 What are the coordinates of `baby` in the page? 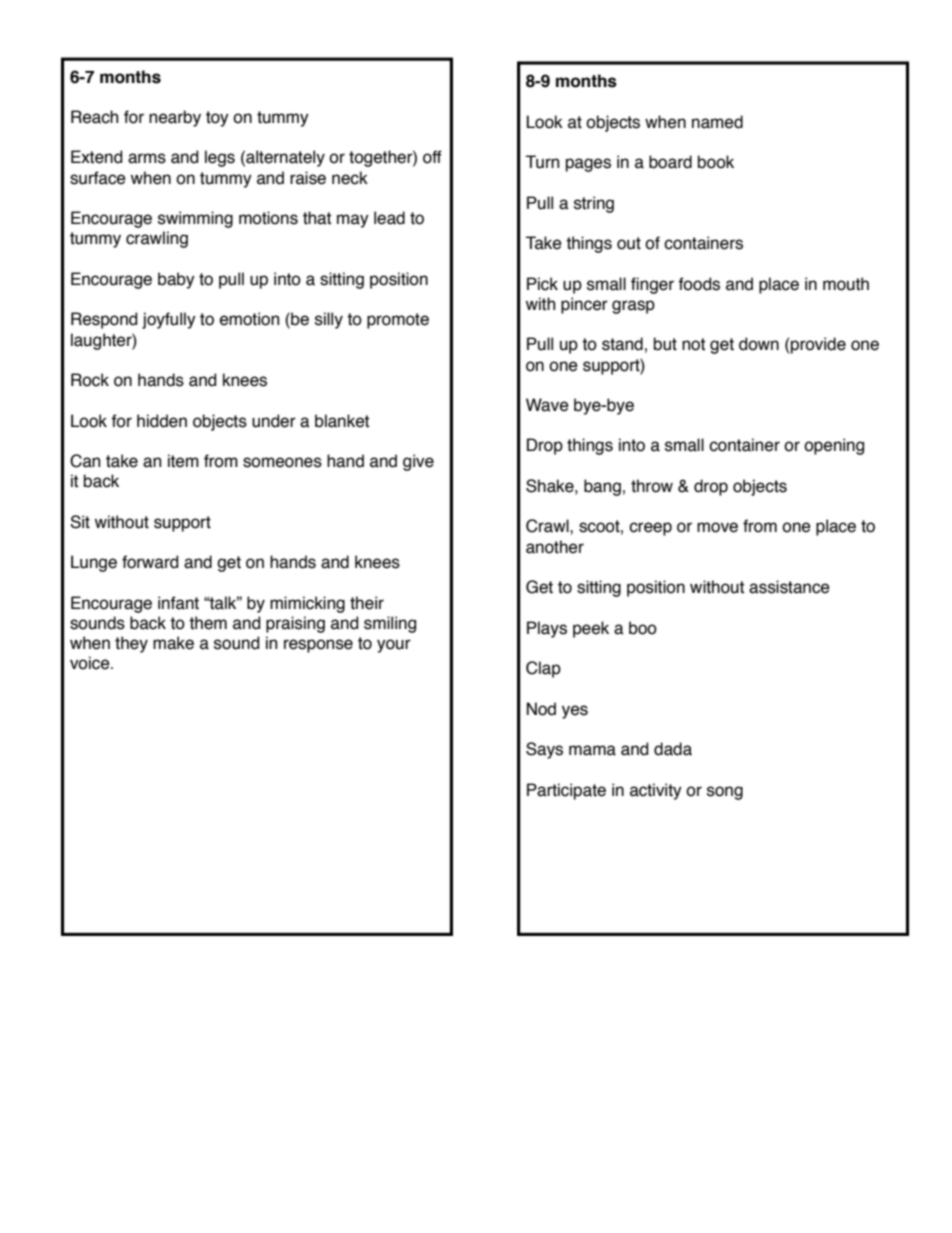 It's located at (176, 280).
